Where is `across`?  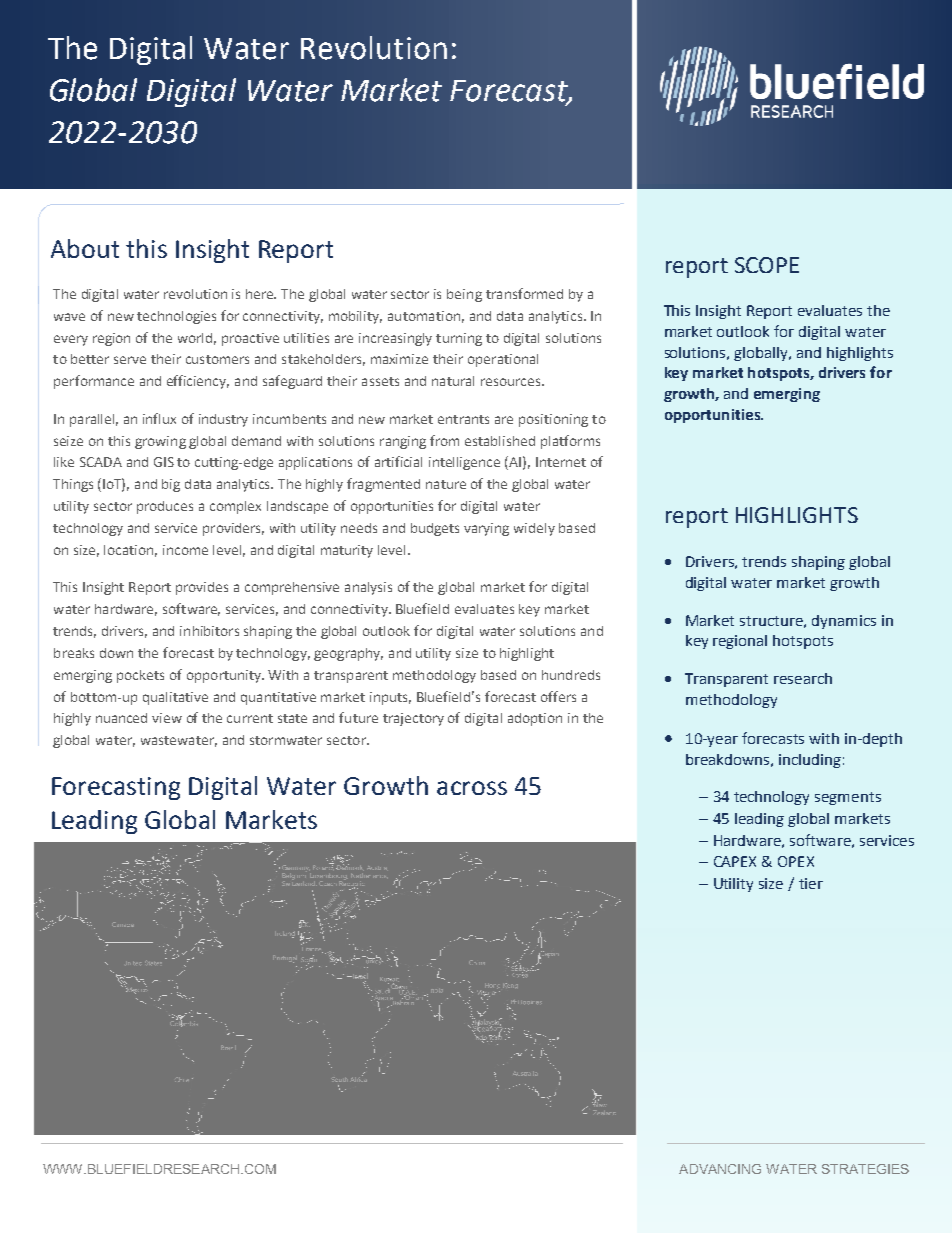 across is located at coordinates (472, 788).
